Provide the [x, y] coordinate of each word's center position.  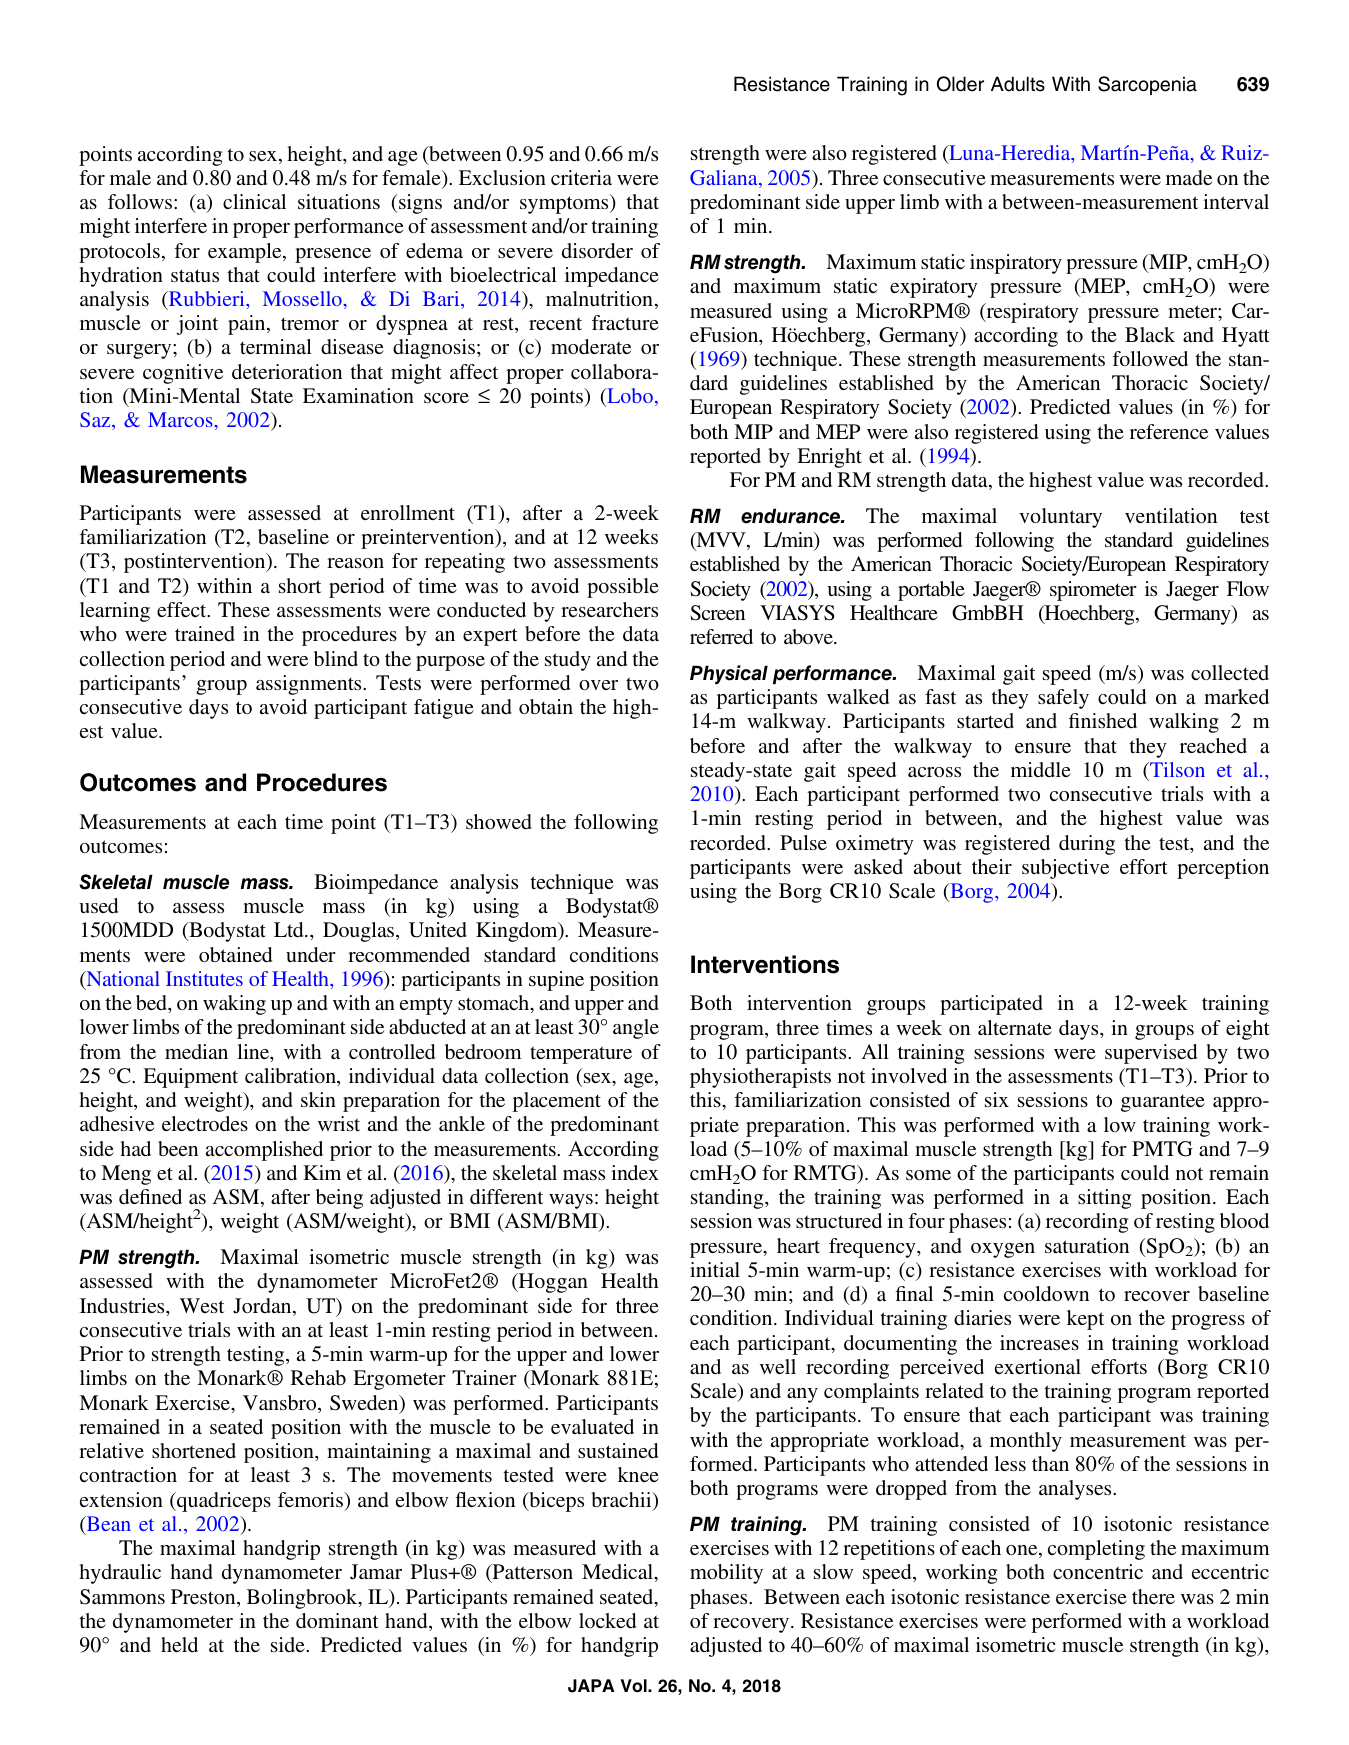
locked [607, 1620]
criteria [581, 177]
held [179, 1644]
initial [715, 1269]
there [1153, 1596]
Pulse [803, 842]
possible [623, 588]
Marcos [180, 419]
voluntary [1060, 518]
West [202, 1305]
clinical [254, 201]
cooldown [1046, 1293]
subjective [1065, 869]
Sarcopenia [1147, 85]
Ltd [290, 929]
